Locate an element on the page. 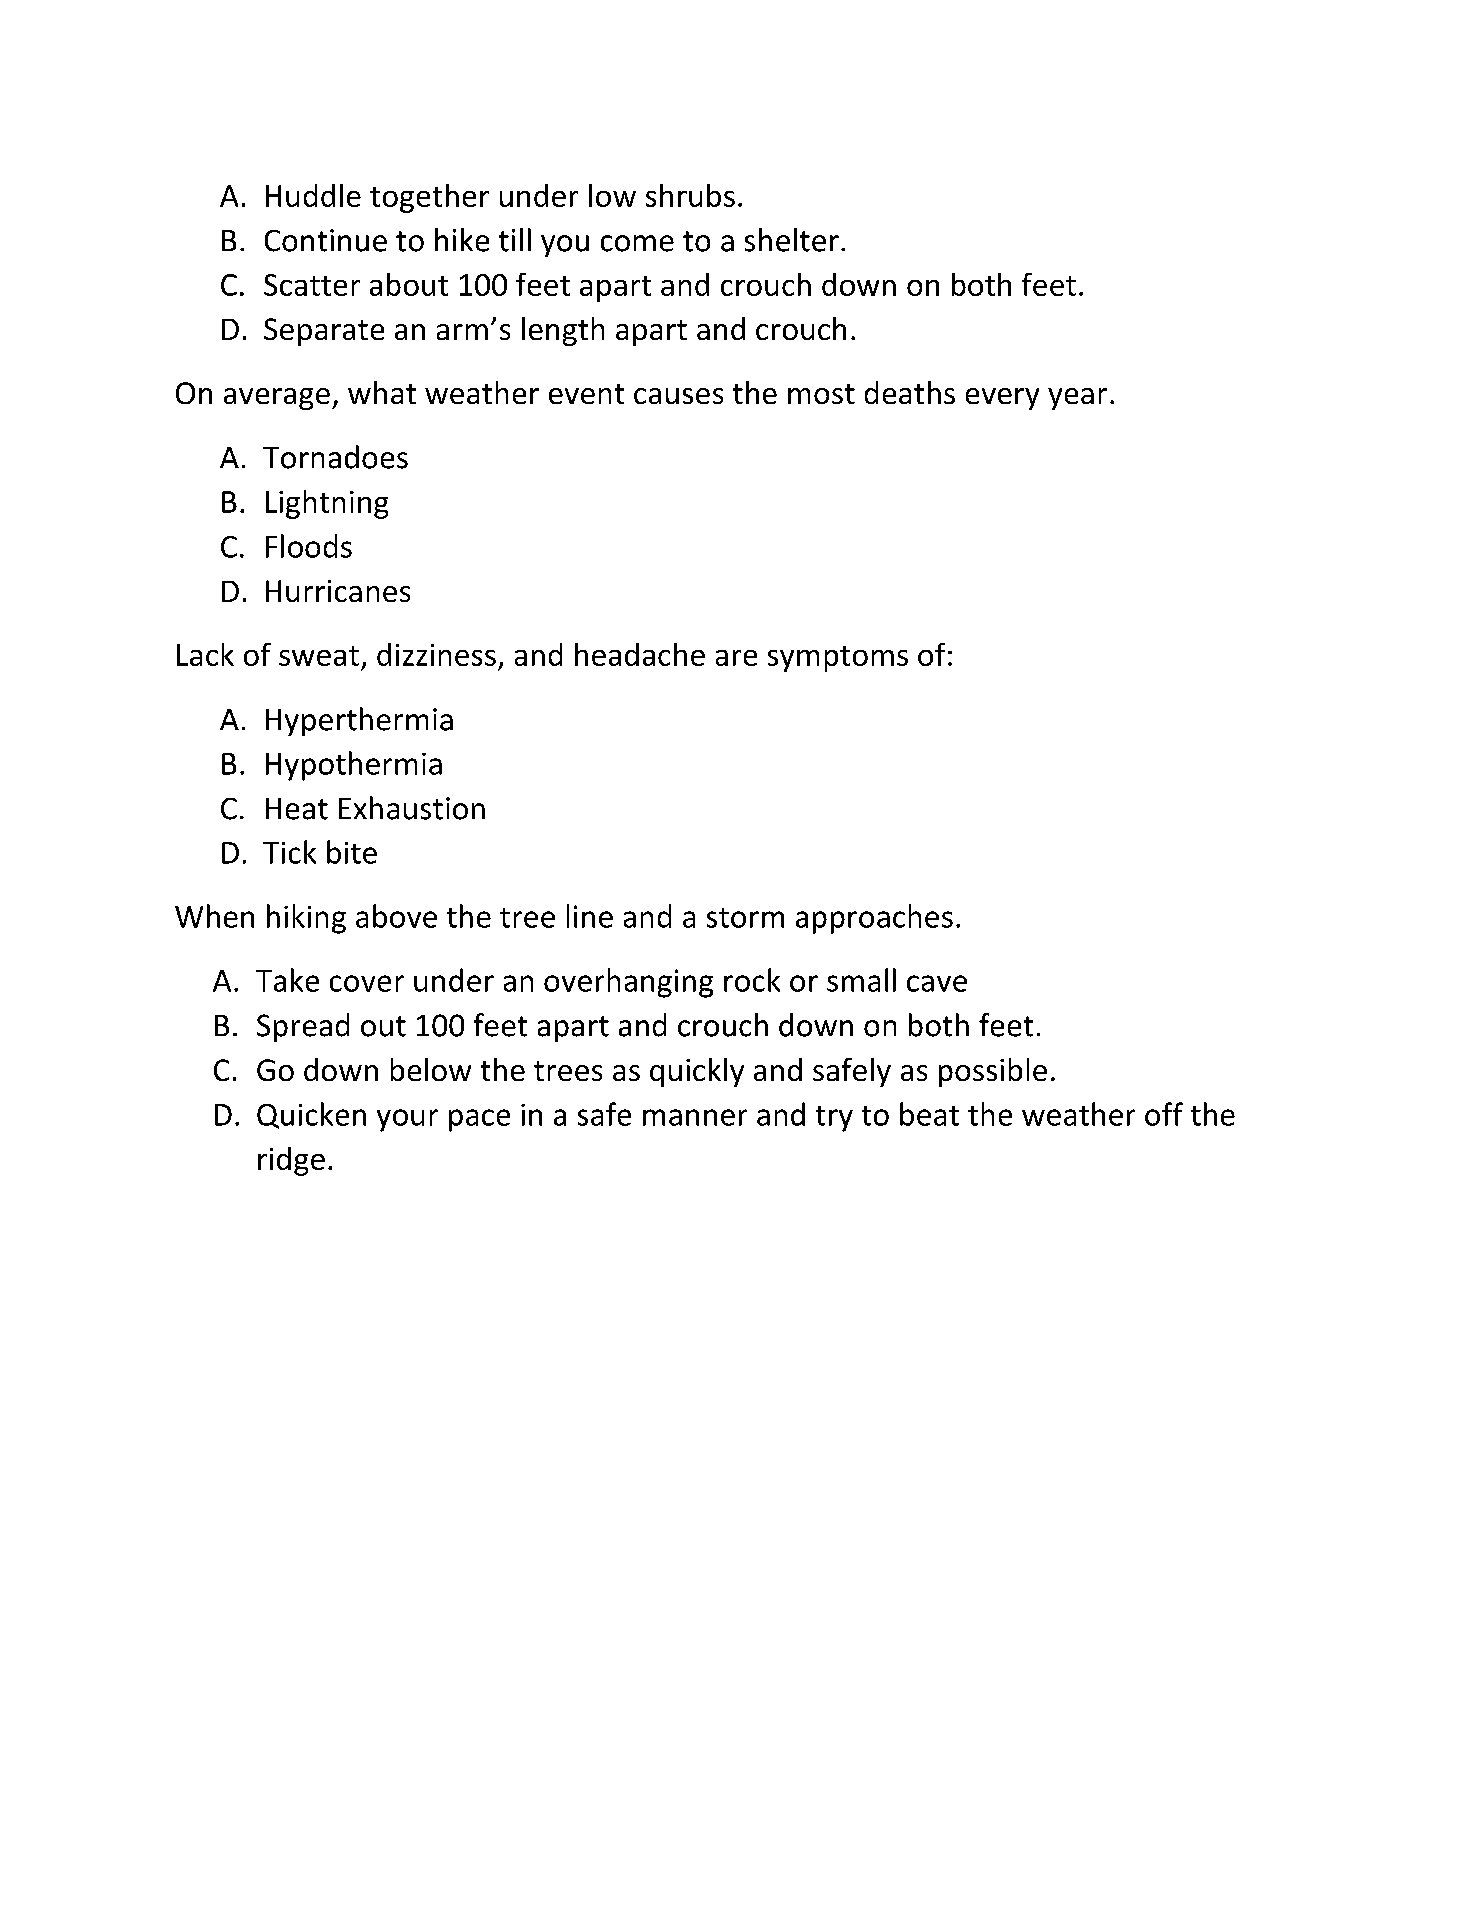 The width and height of the page is (1480, 1915). shelter is located at coordinates (792, 240).
